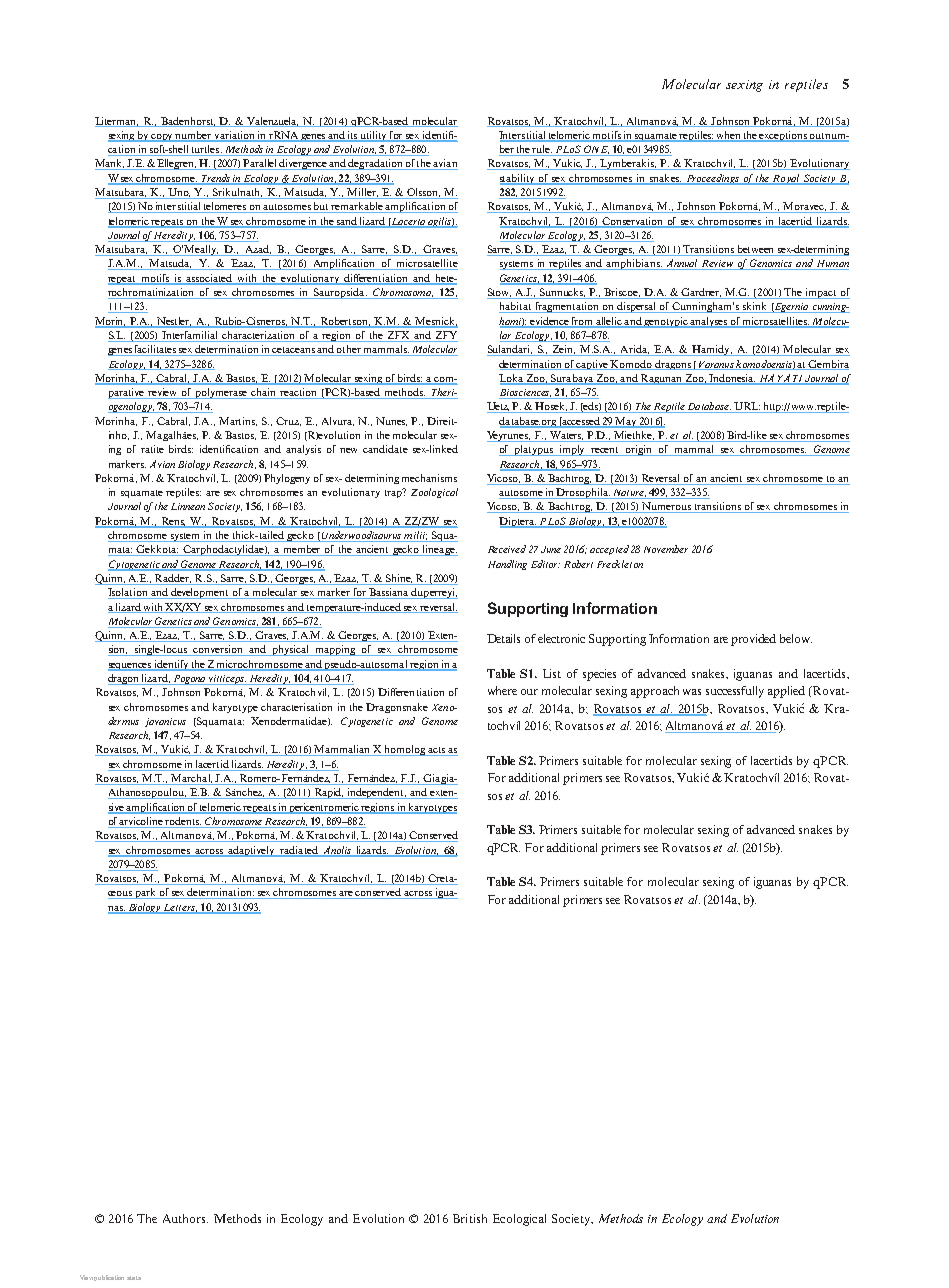 This image has height=1288, width=949. What do you see at coordinates (786, 692) in the image?
I see `applied` at bounding box center [786, 692].
